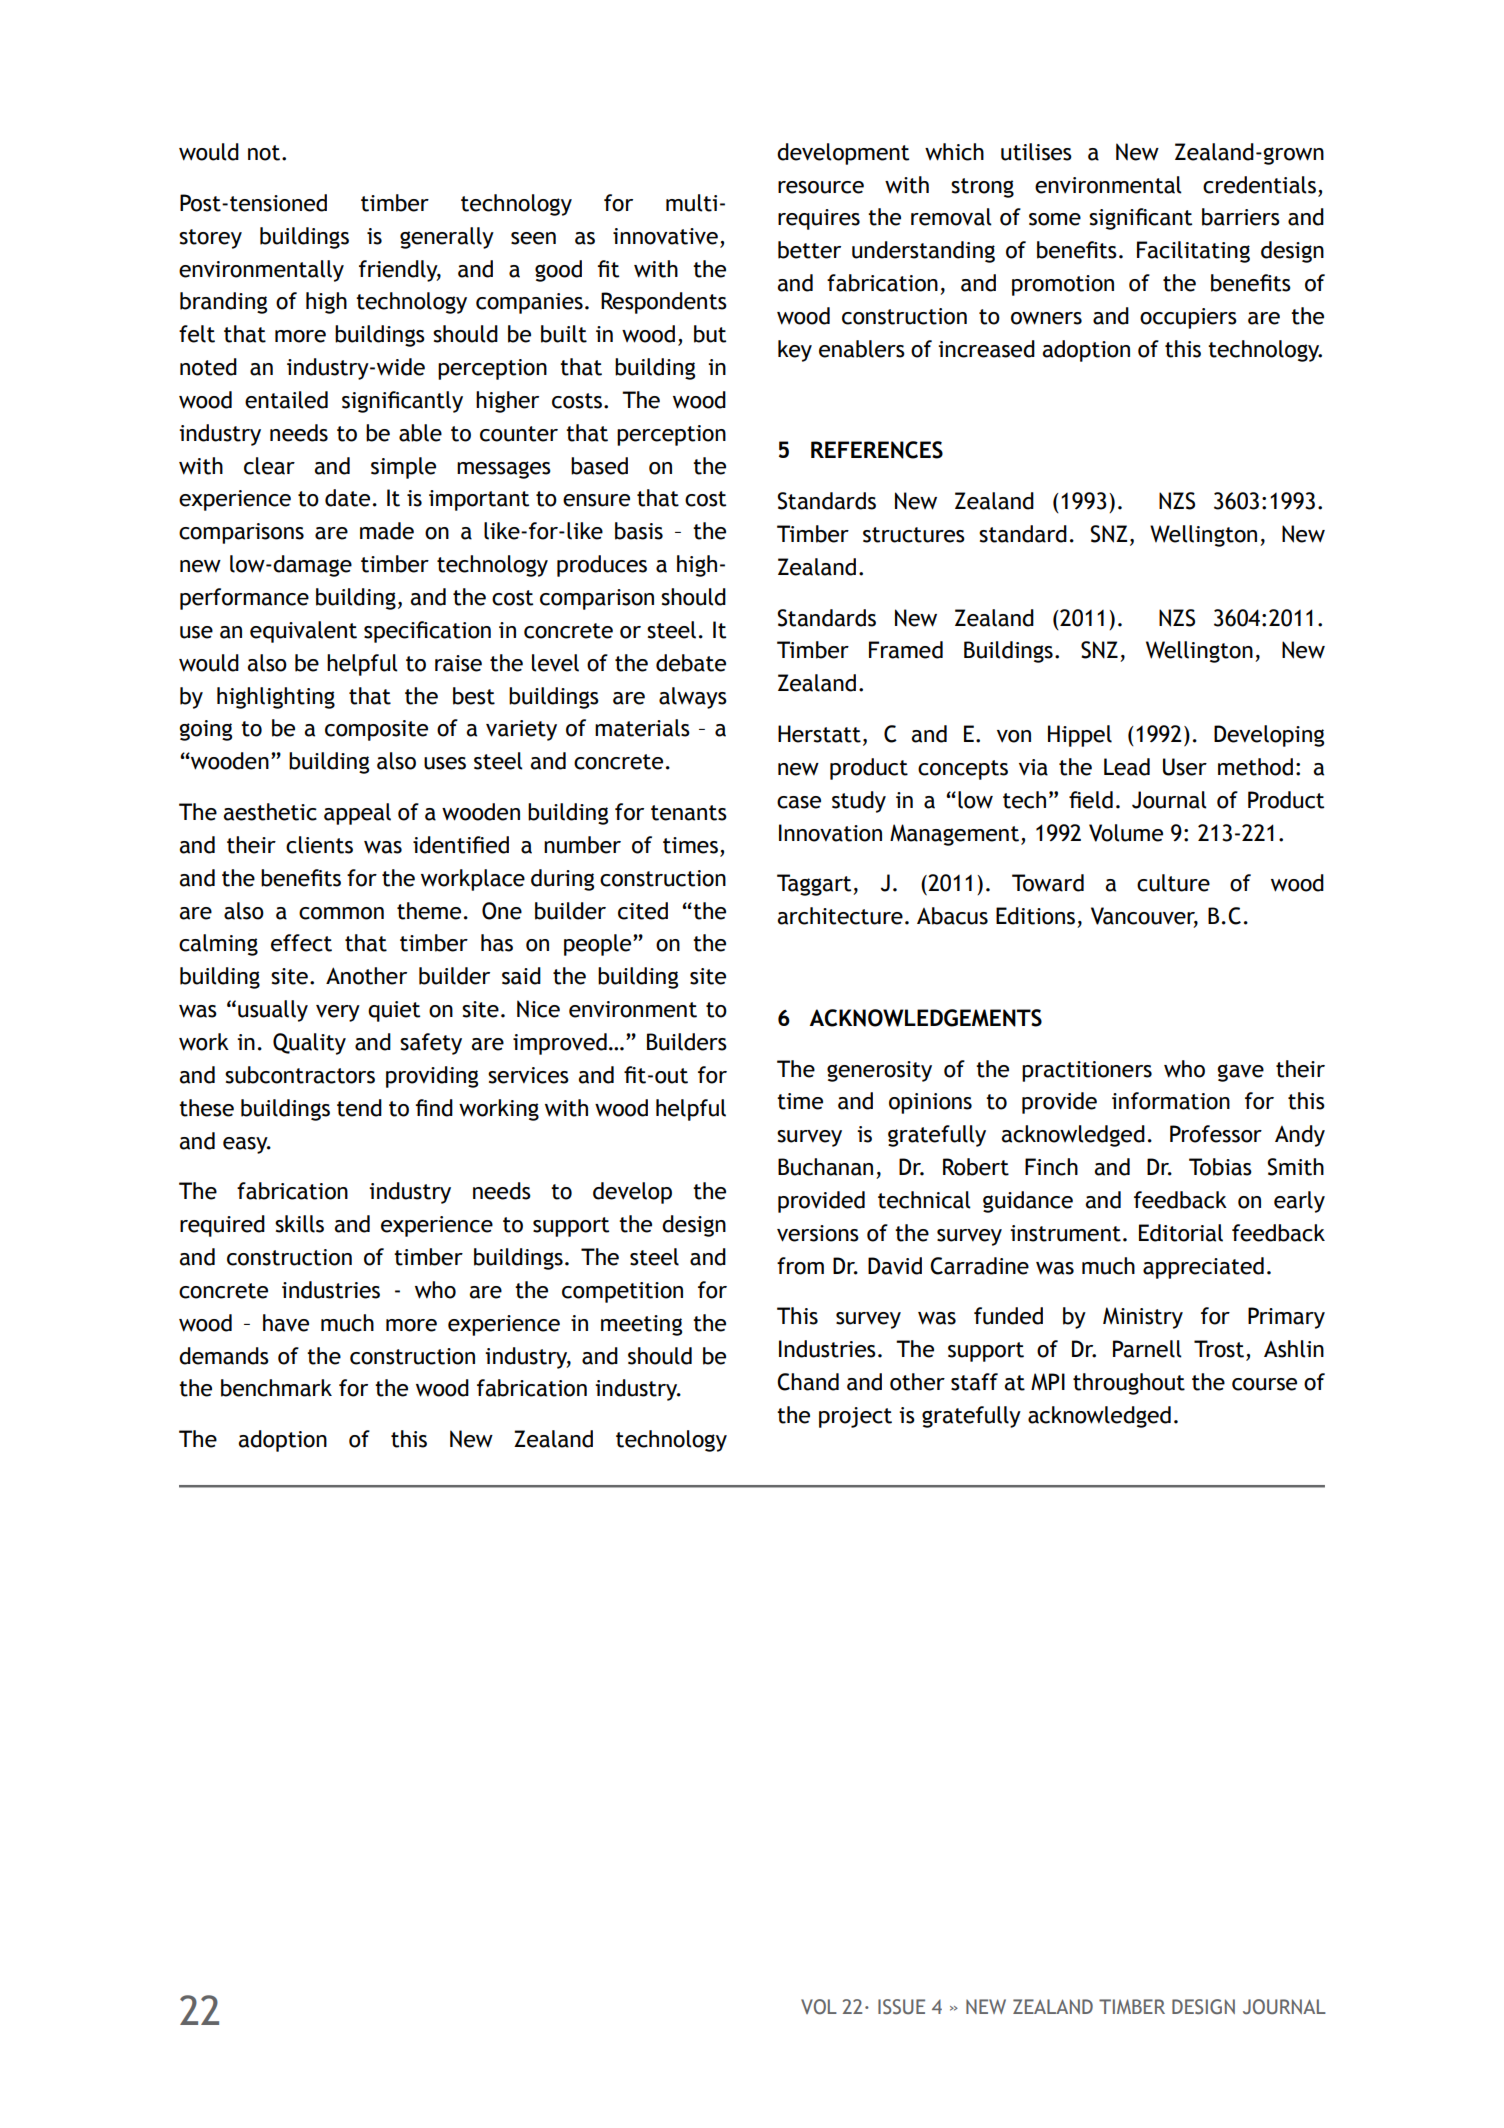 This image has width=1504, height=2128. I want to click on ISSUE, so click(901, 2007).
